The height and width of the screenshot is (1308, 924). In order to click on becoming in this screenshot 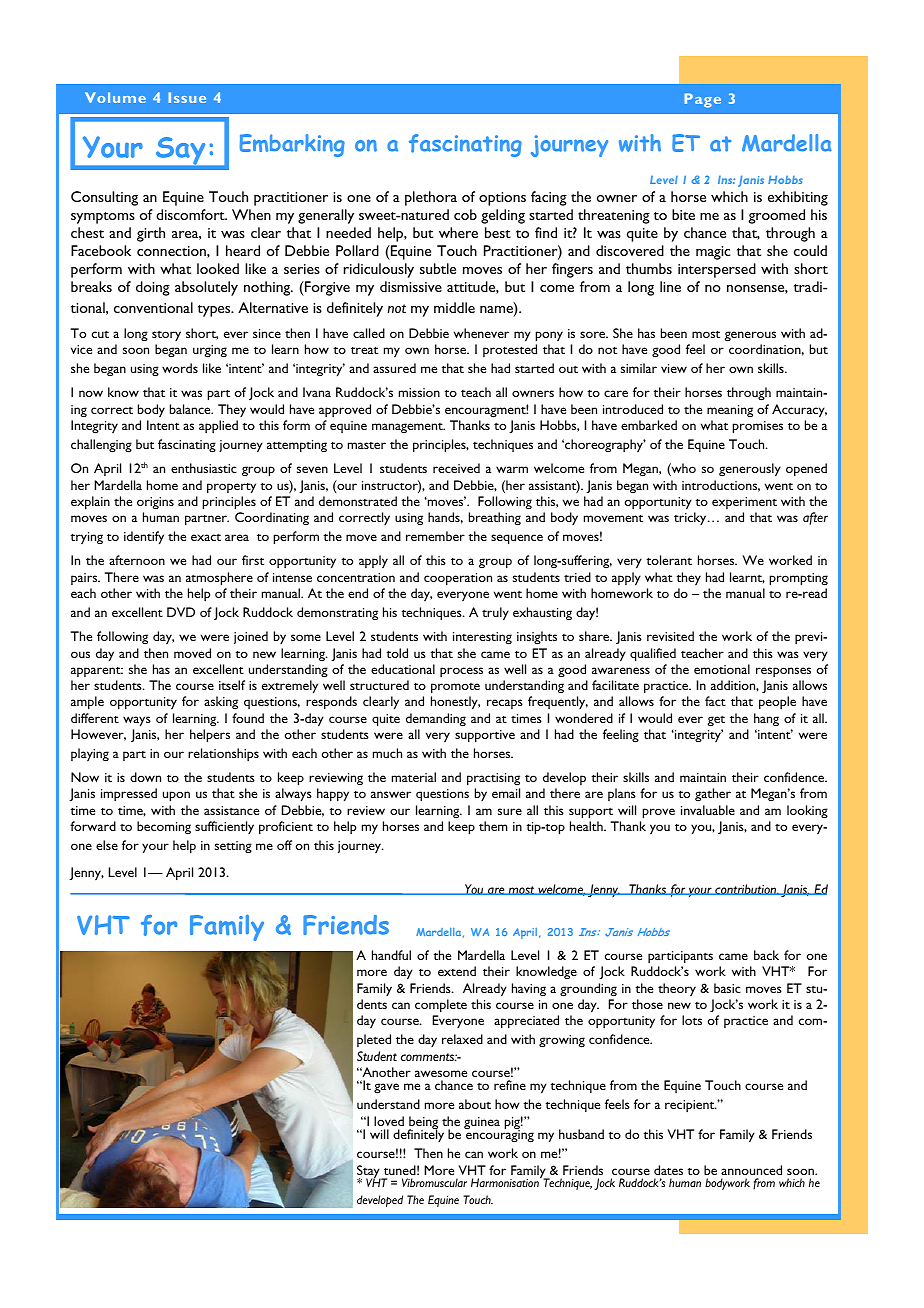, I will do `click(164, 827)`.
